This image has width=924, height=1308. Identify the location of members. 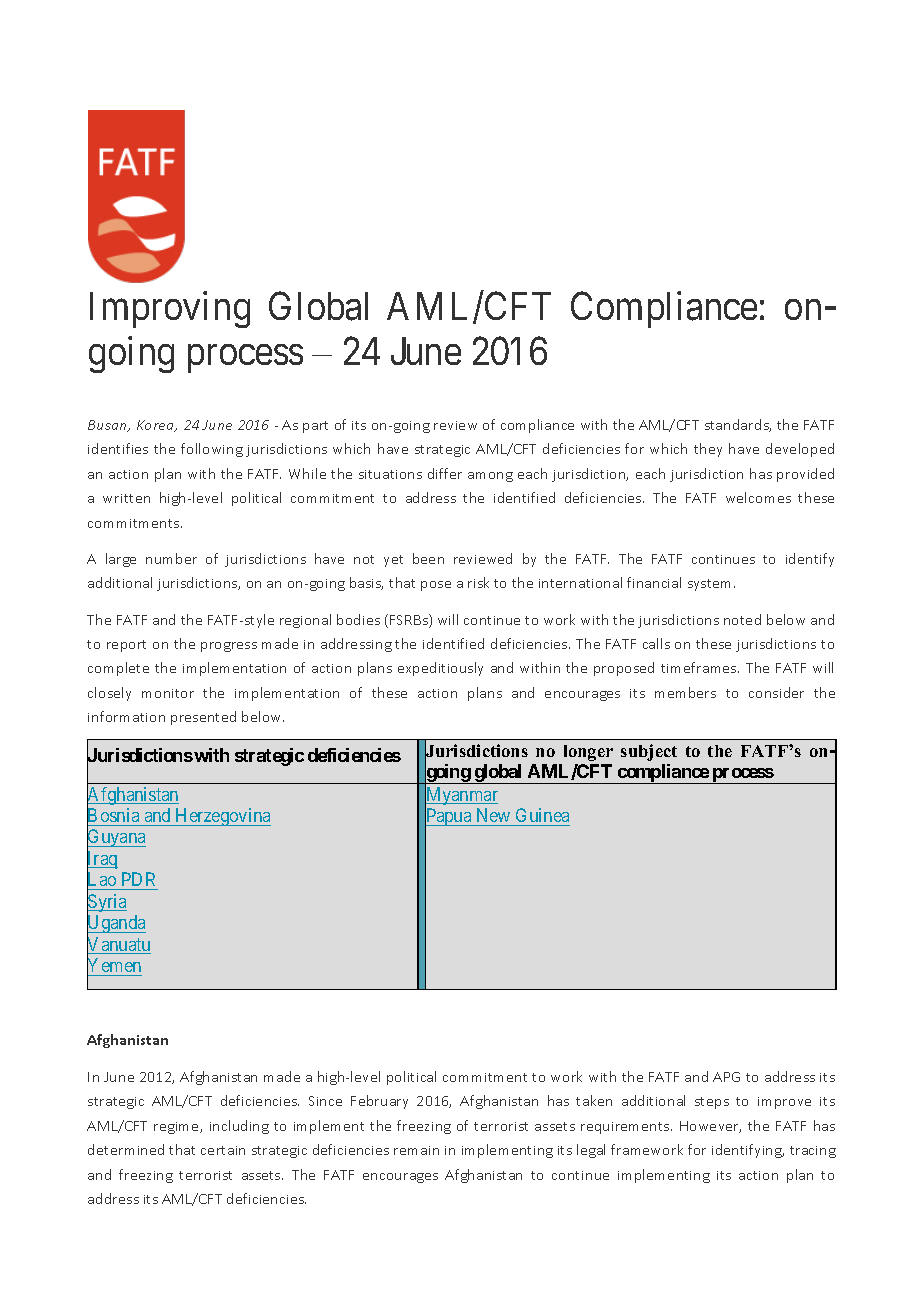
(685, 692).
